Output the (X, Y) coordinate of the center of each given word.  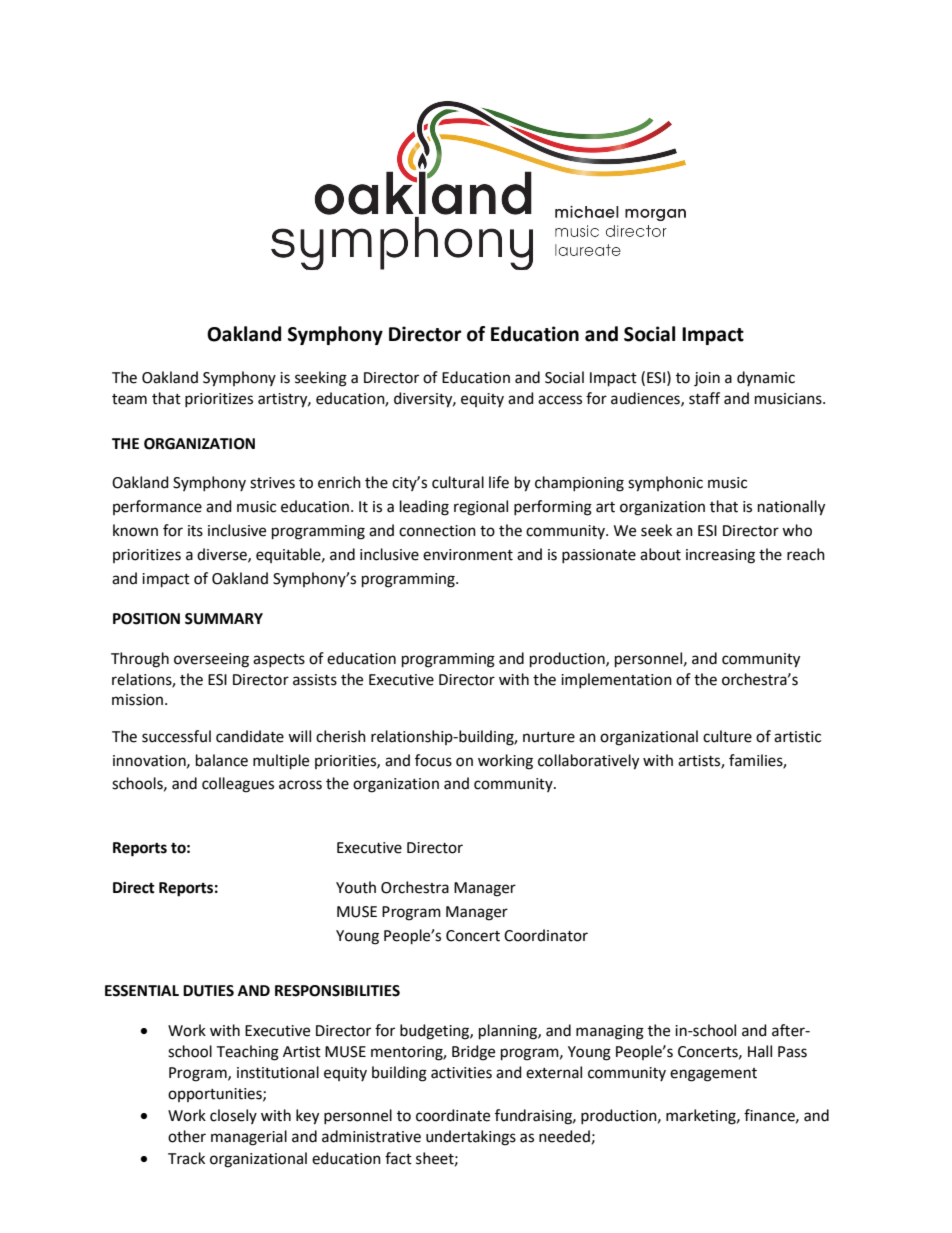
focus (433, 760)
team (129, 399)
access (560, 400)
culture (727, 736)
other (187, 1136)
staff (704, 398)
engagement (713, 1075)
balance (222, 760)
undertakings (471, 1138)
